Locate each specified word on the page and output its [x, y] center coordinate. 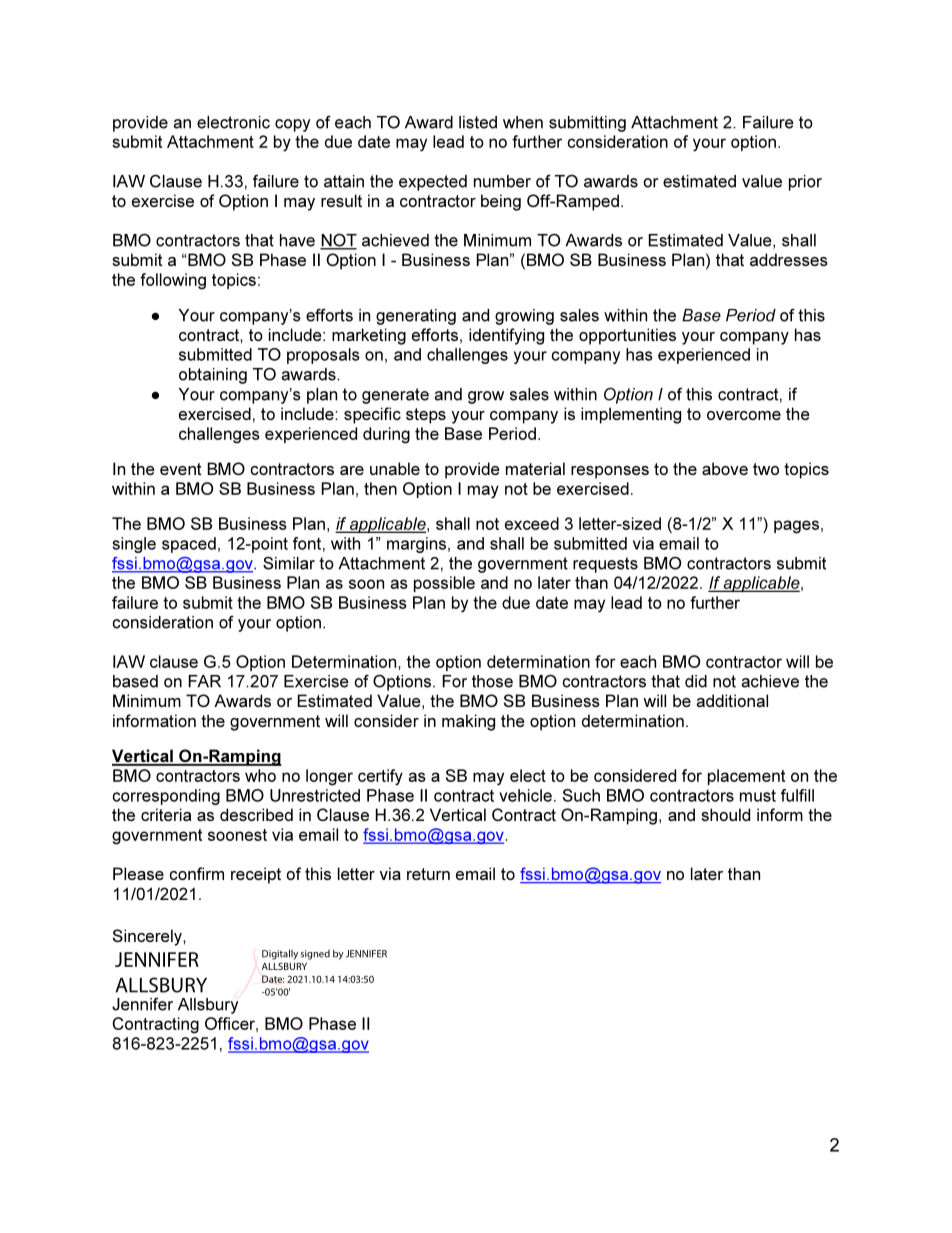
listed [478, 122]
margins [418, 545]
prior [805, 183]
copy [292, 125]
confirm [196, 873]
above [725, 468]
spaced [189, 545]
